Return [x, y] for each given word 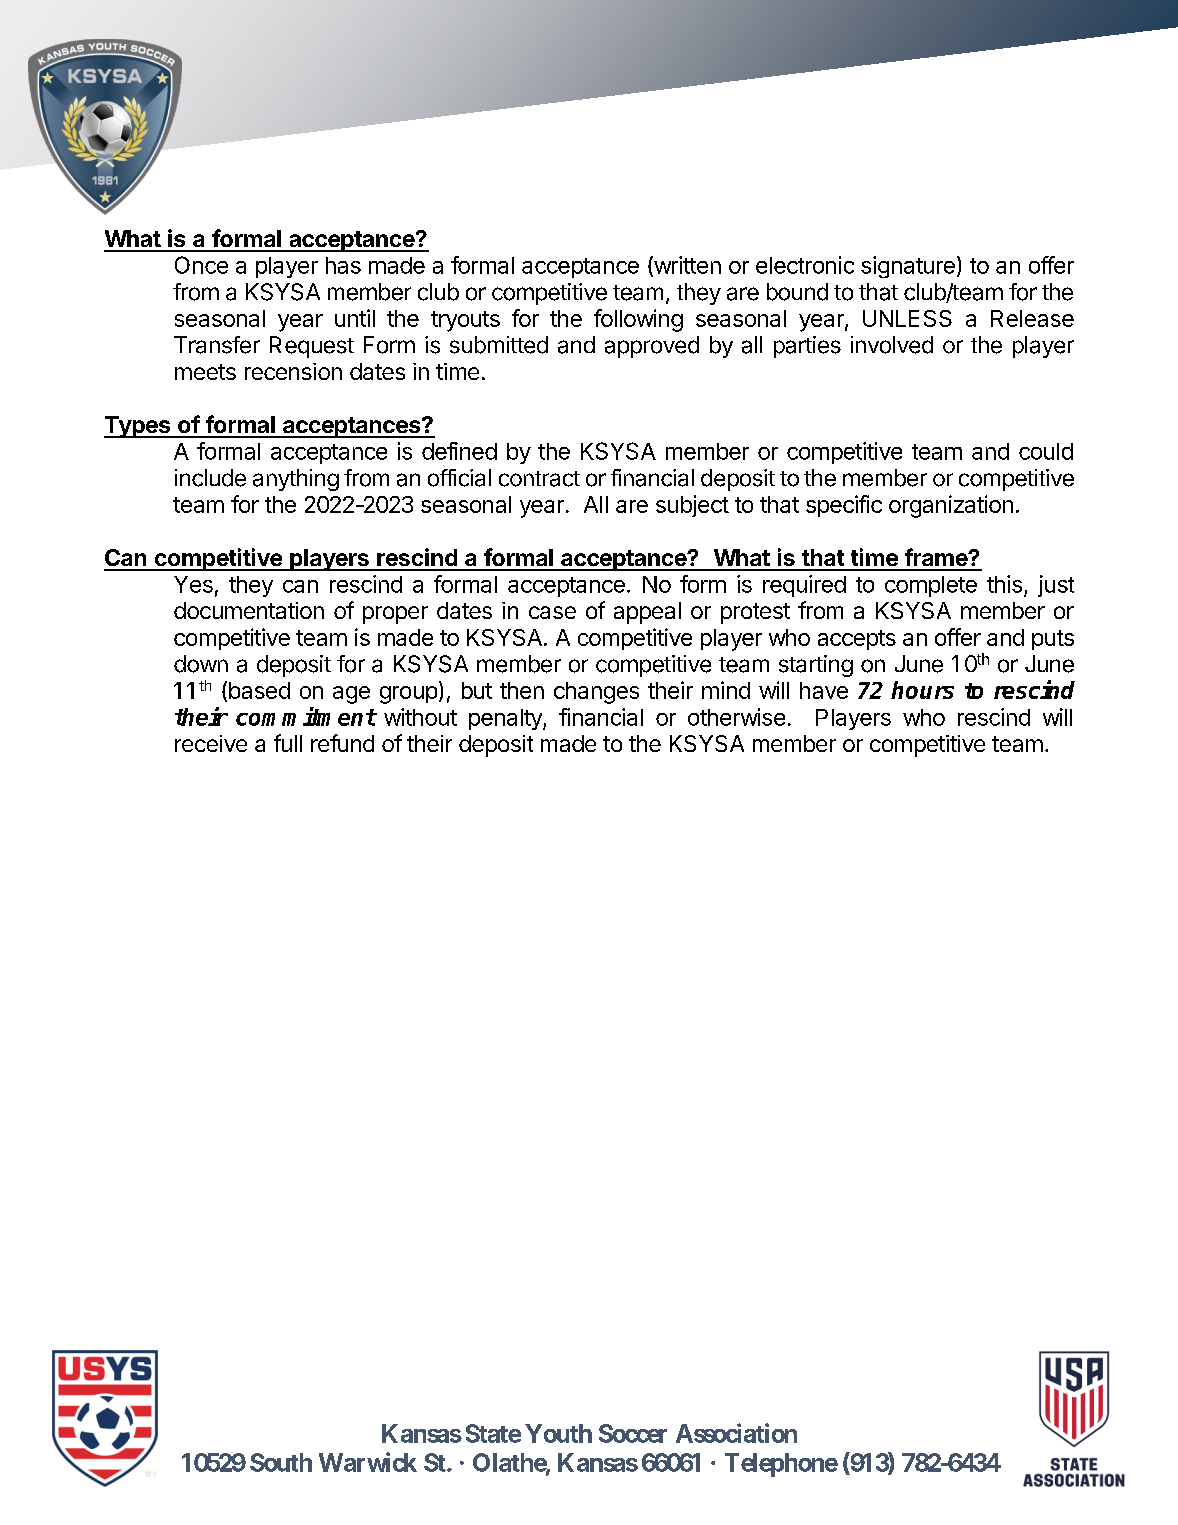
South [281, 1462]
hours [922, 690]
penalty [506, 719]
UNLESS [907, 318]
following [638, 320]
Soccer [633, 1433]
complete [931, 586]
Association [736, 1433]
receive [211, 743]
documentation [249, 610]
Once [201, 265]
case [552, 612]
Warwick [368, 1462]
